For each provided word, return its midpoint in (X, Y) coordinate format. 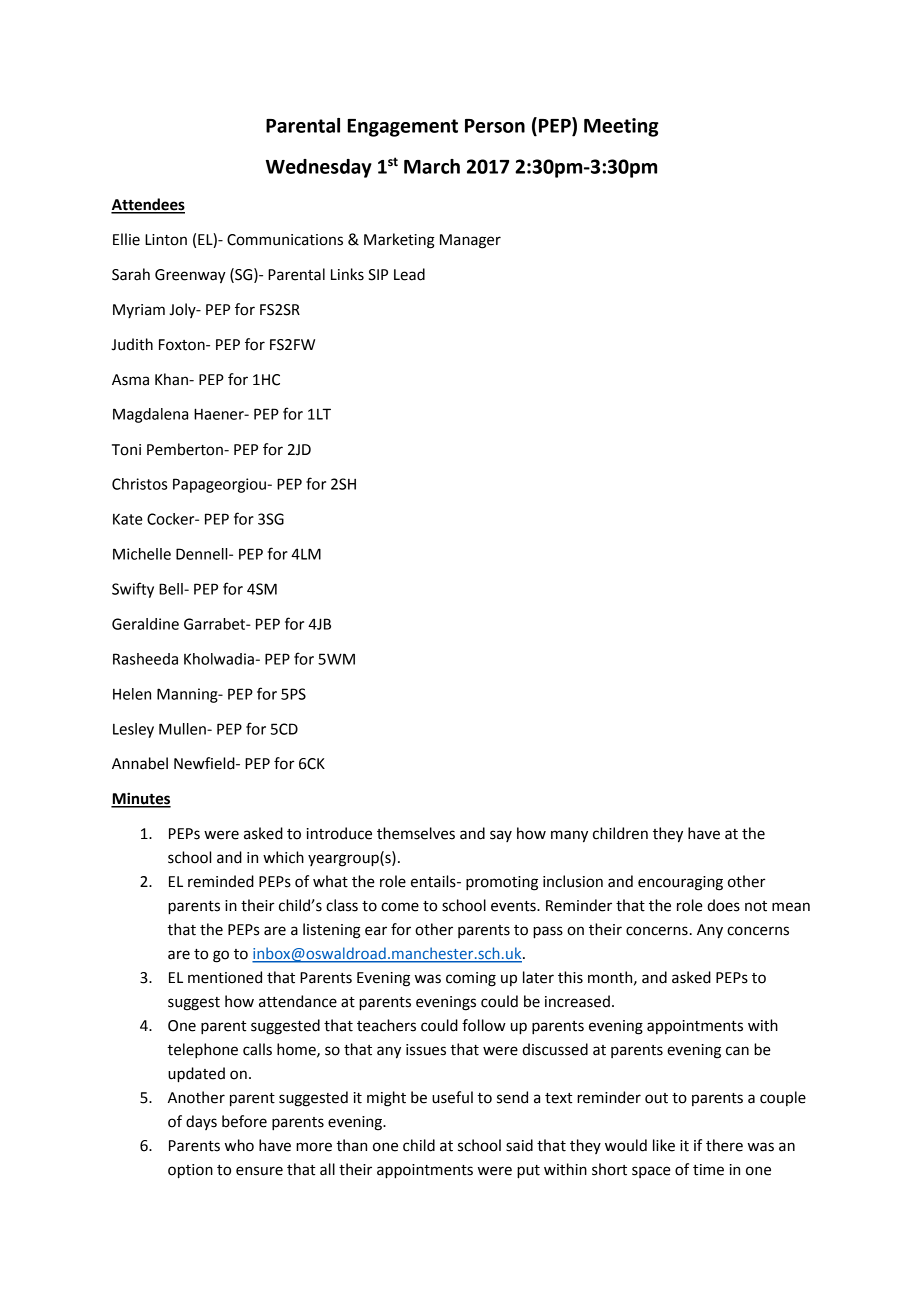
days (201, 1122)
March (432, 166)
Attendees (148, 205)
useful (452, 1097)
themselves (416, 833)
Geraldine (145, 624)
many (569, 836)
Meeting (621, 127)
